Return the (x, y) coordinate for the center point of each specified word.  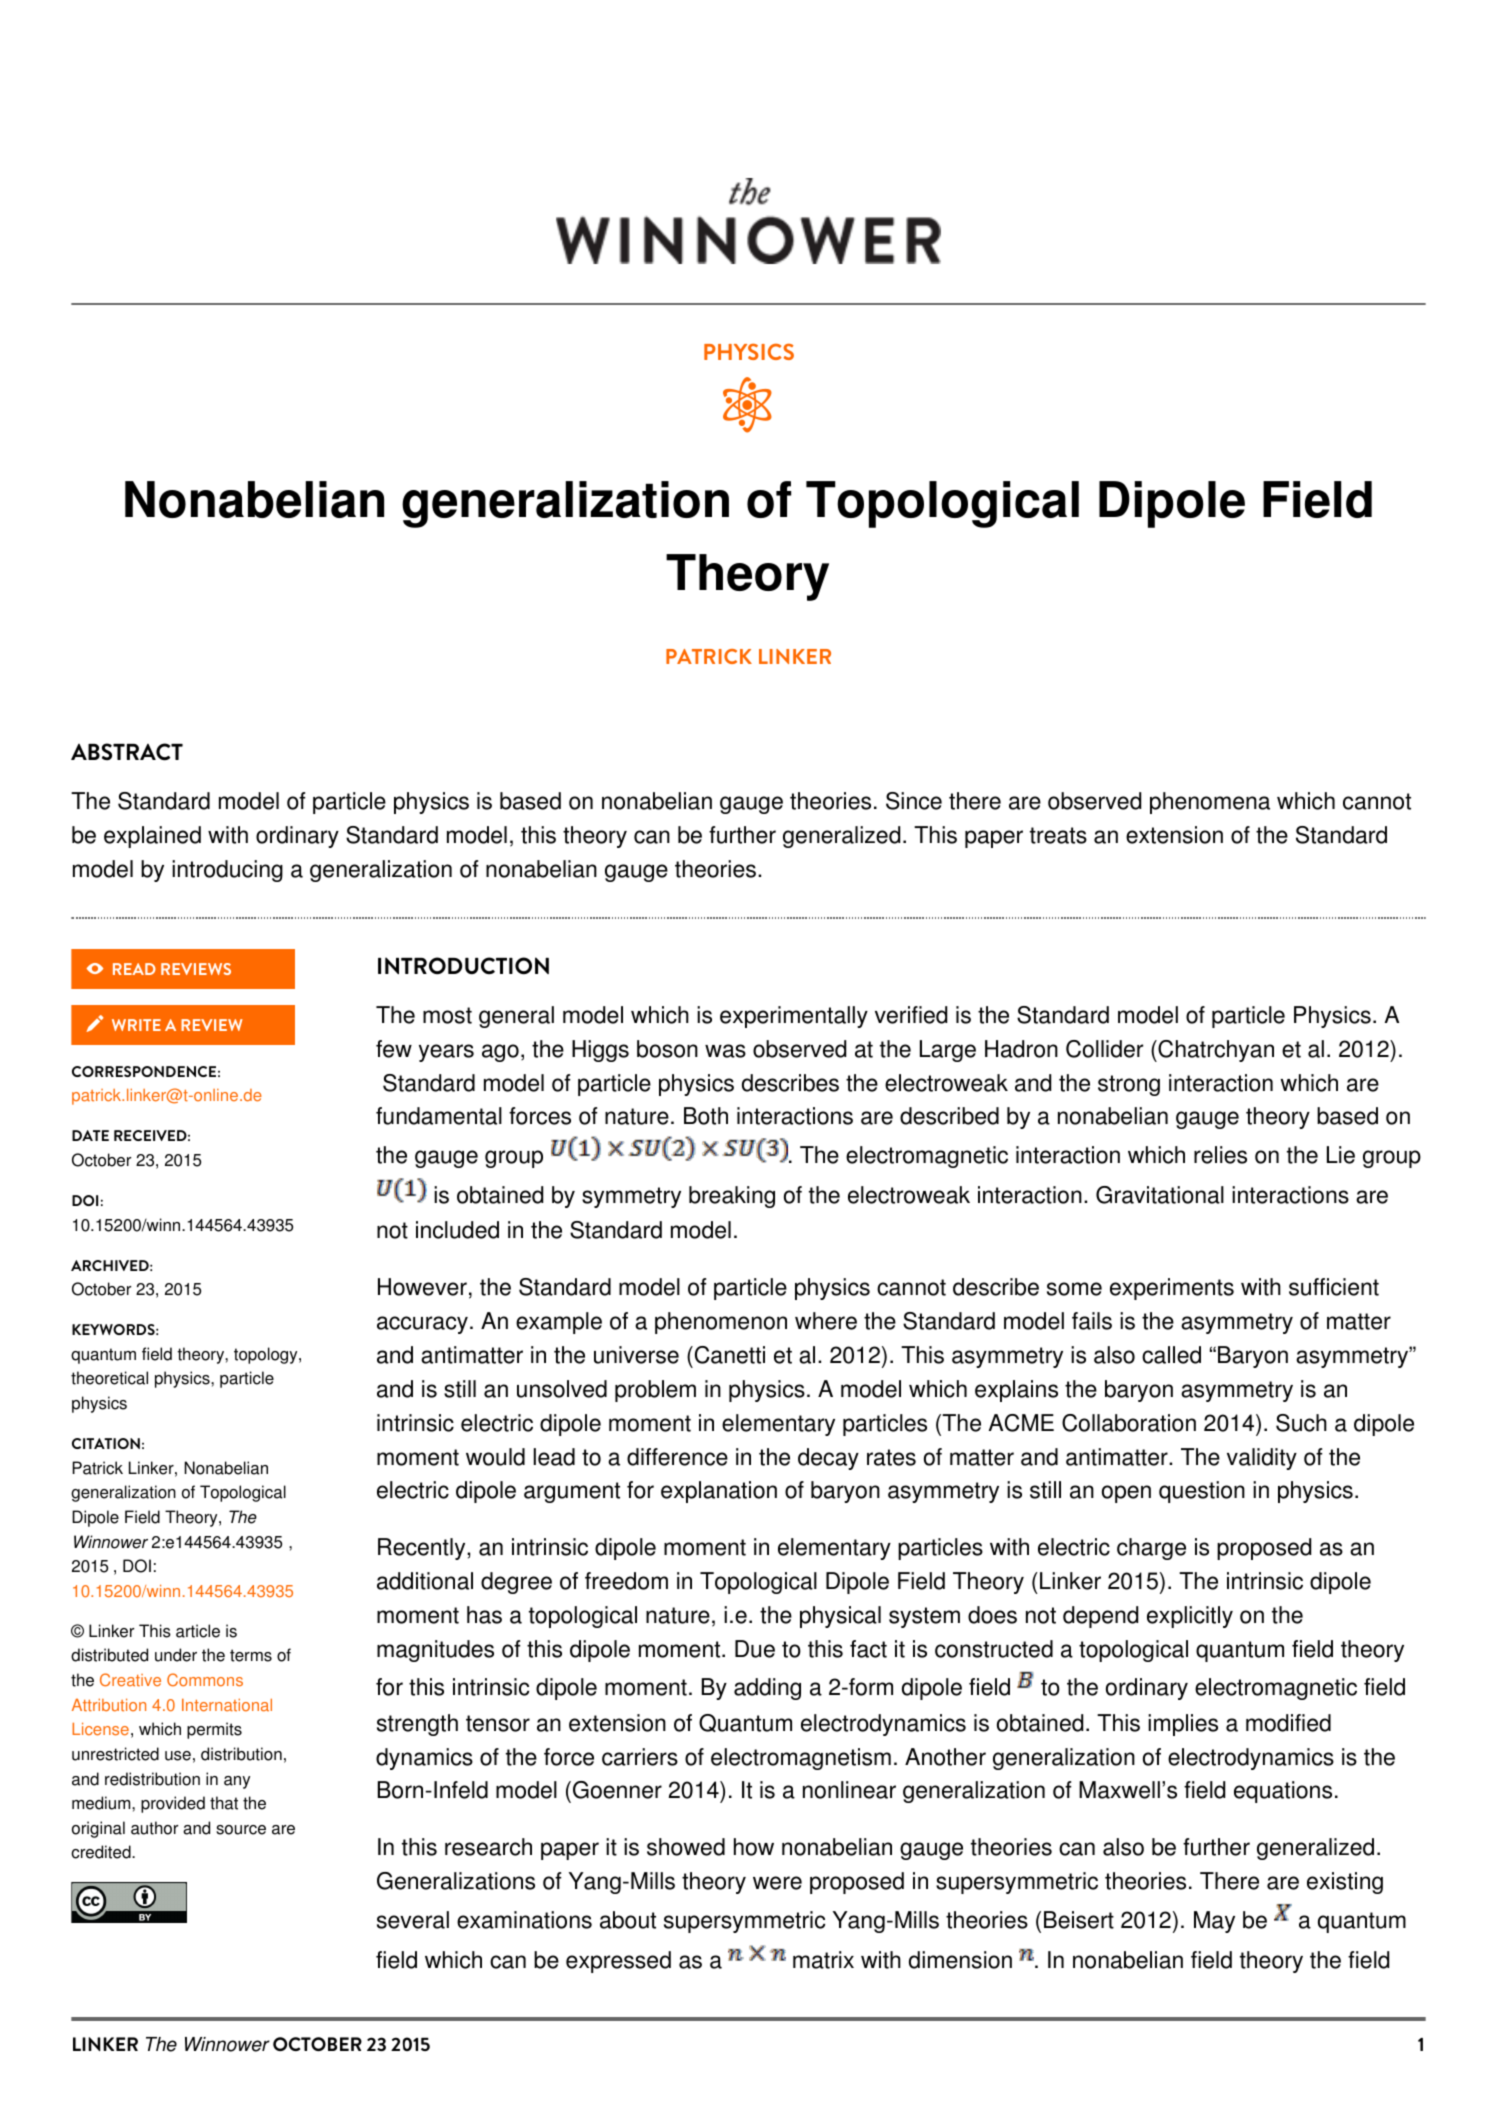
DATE (90, 1135)
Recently (423, 1549)
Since (914, 801)
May (1214, 1922)
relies (1220, 1155)
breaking (732, 1197)
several (413, 1920)
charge (1151, 1549)
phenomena (1210, 803)
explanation (719, 1492)
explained (152, 837)
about (628, 1920)
